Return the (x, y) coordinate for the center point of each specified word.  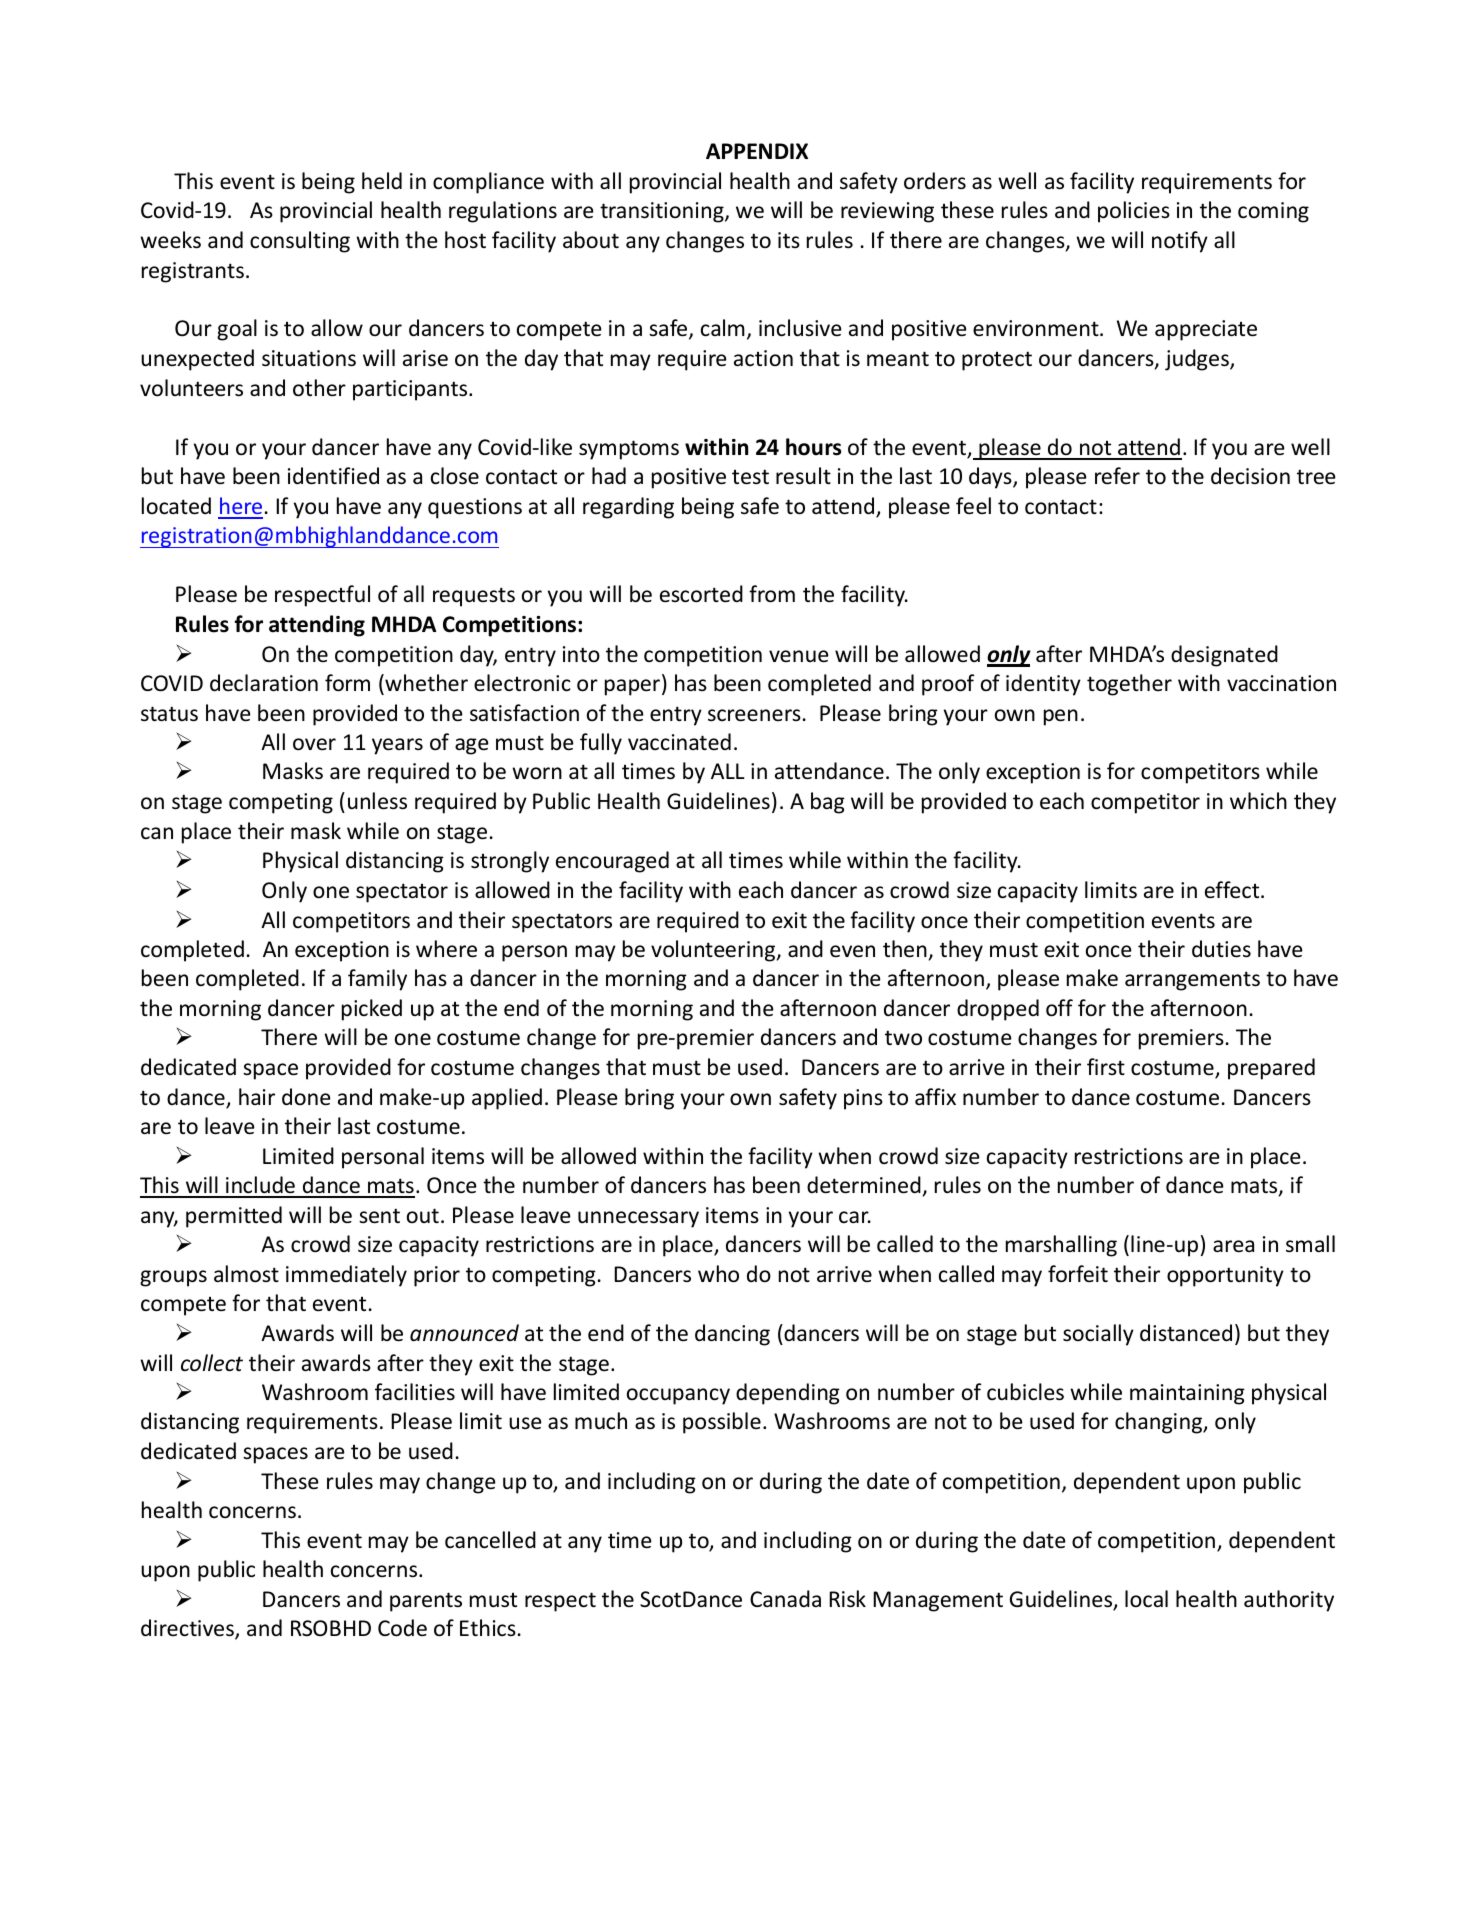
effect (1233, 890)
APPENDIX (757, 151)
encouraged (612, 862)
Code (402, 1628)
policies (1134, 212)
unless (377, 801)
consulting (300, 242)
